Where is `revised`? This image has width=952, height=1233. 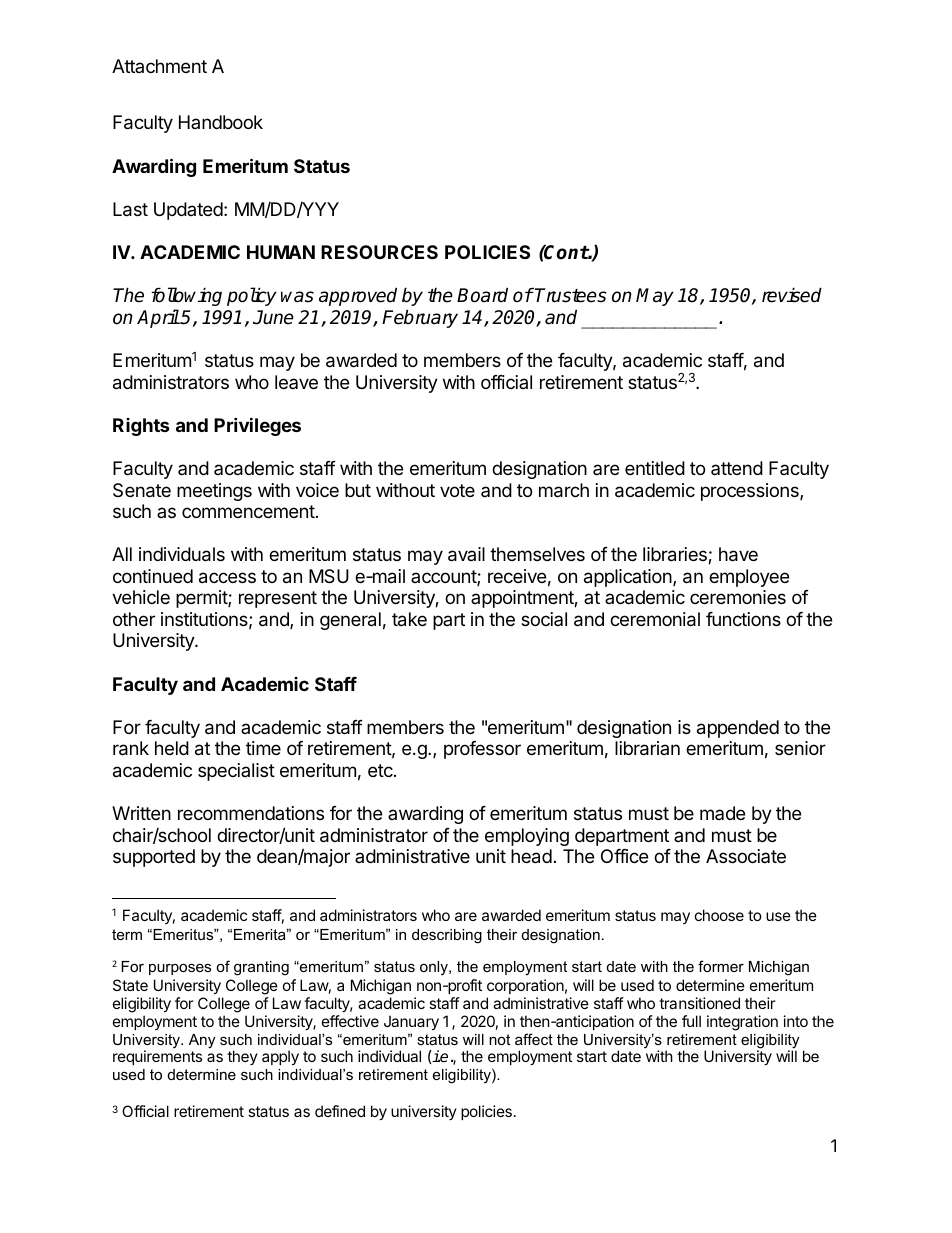 revised is located at coordinates (792, 295).
